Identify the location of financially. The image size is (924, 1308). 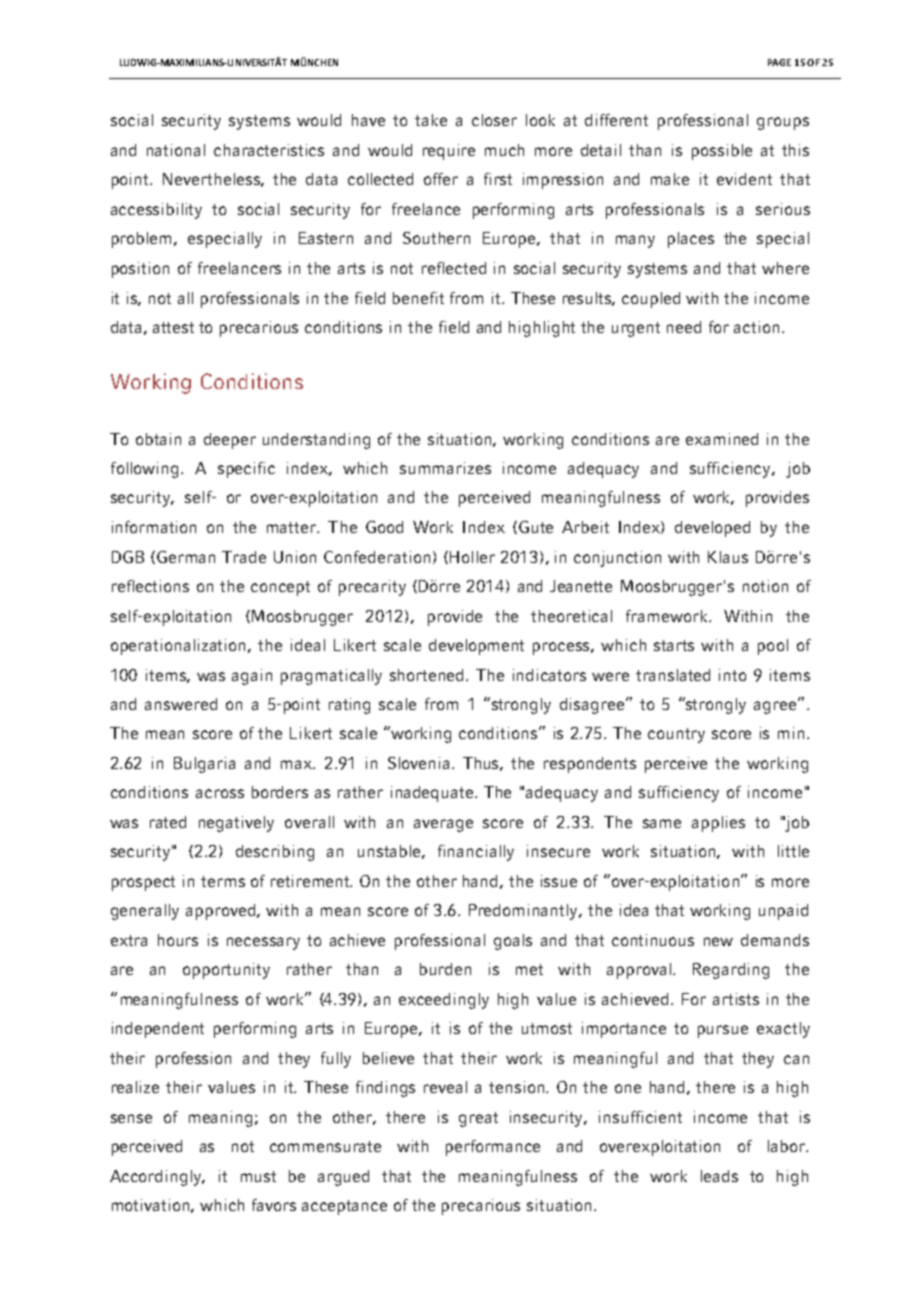
(476, 853).
